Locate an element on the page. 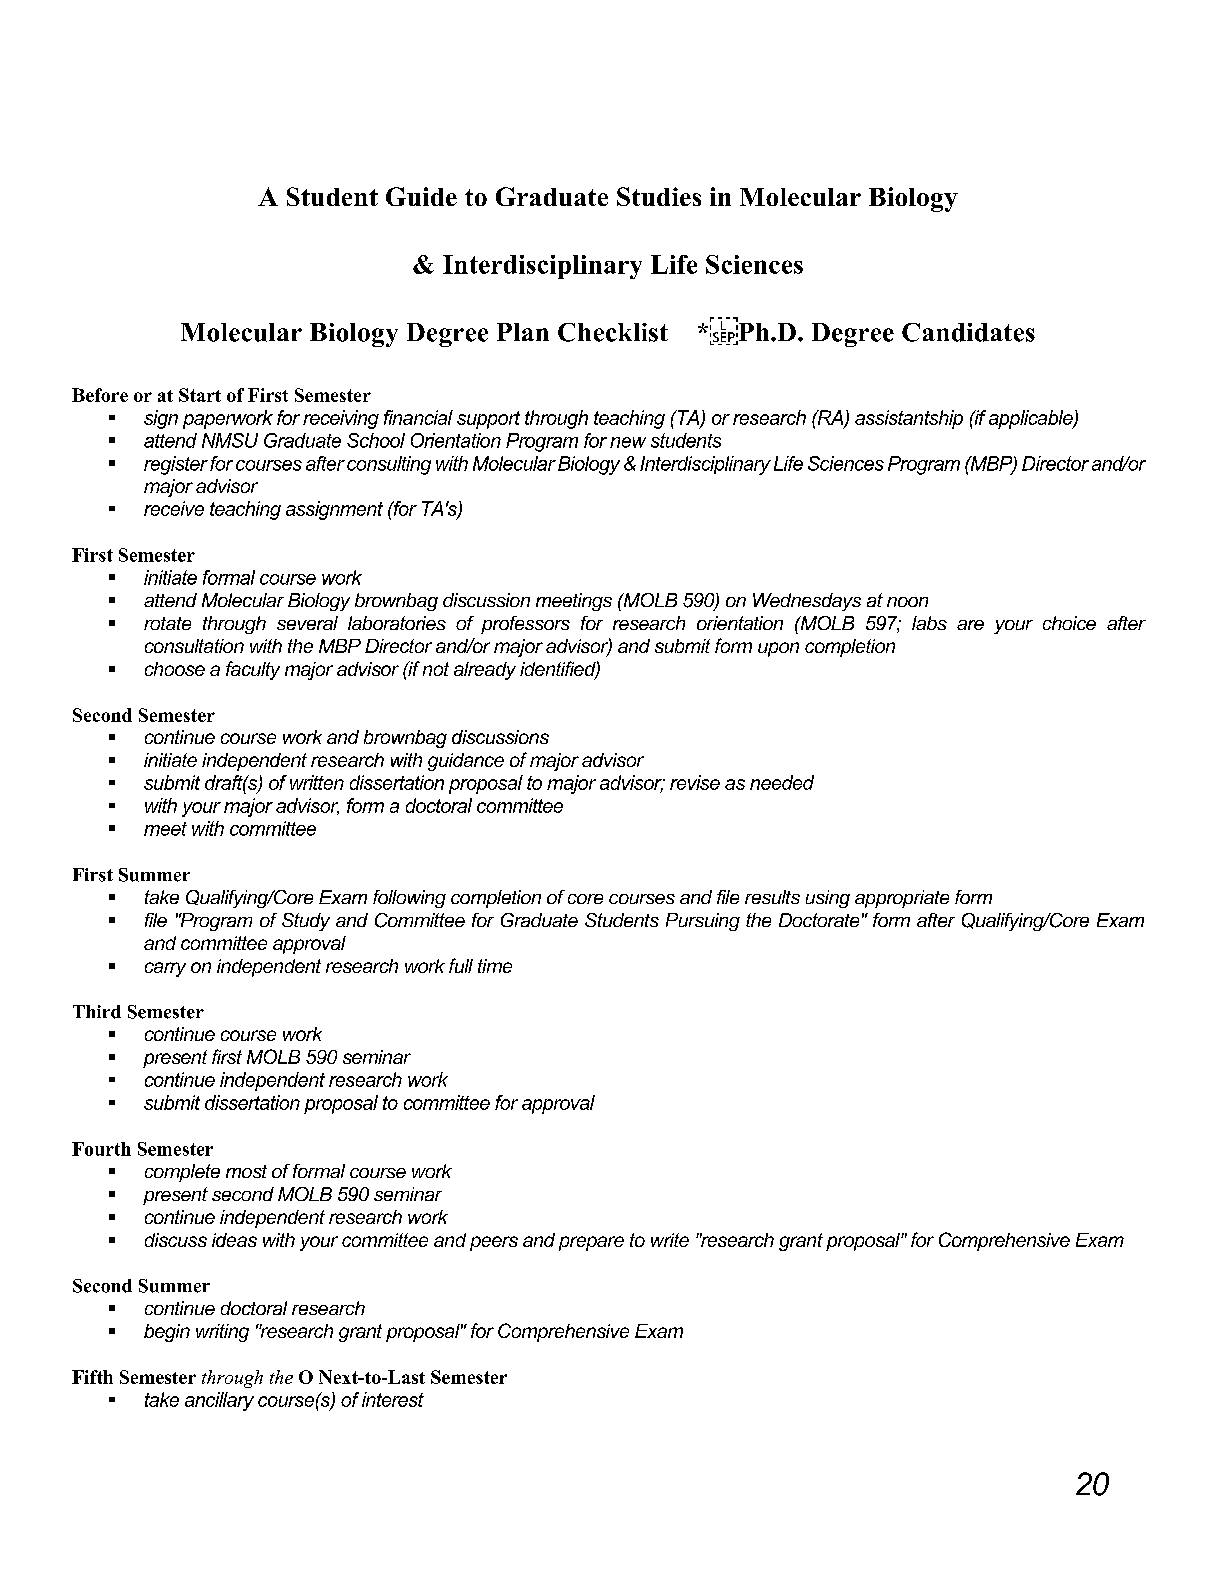  writing is located at coordinates (222, 1333).
